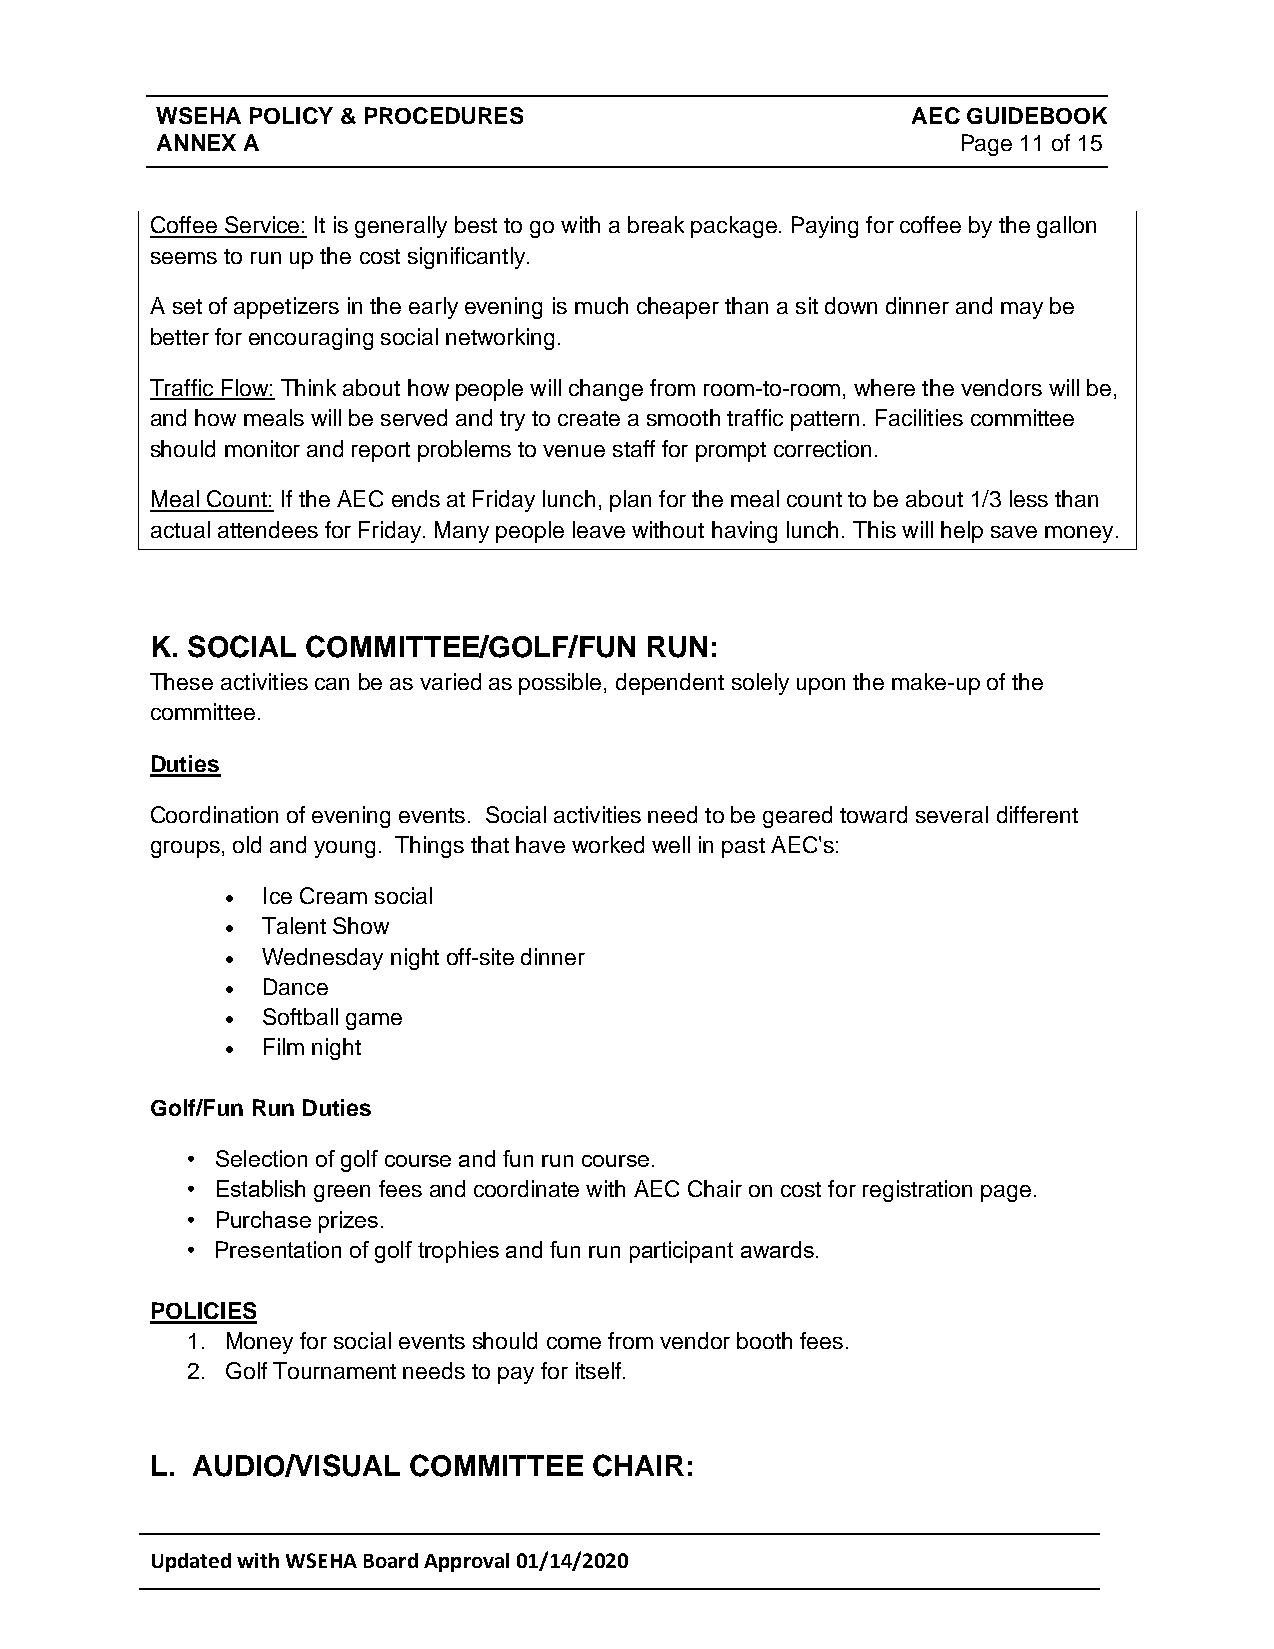  I want to click on Film, so click(284, 1046).
